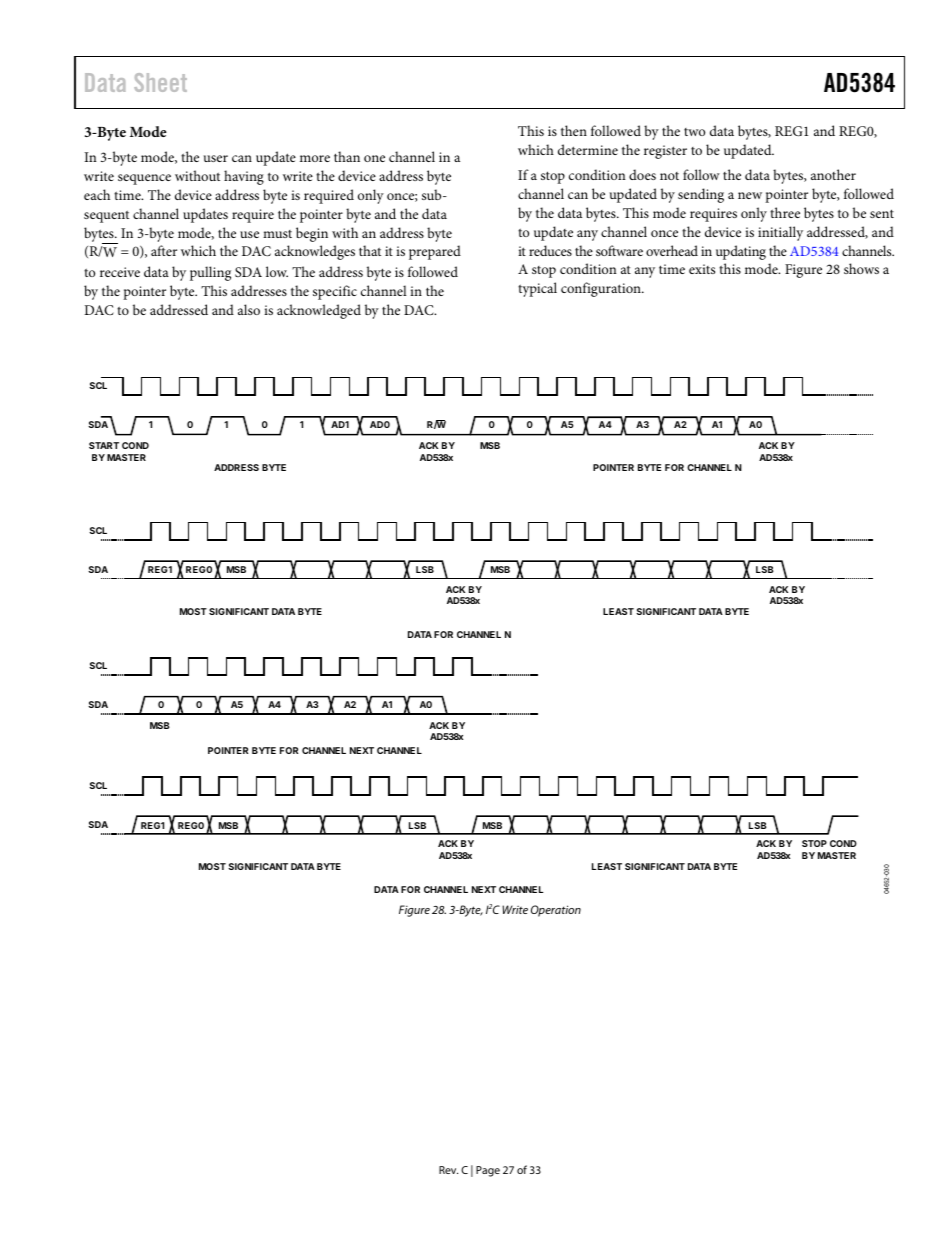 The height and width of the screenshot is (1233, 952). What do you see at coordinates (160, 82) in the screenshot?
I see `Sheet` at bounding box center [160, 82].
